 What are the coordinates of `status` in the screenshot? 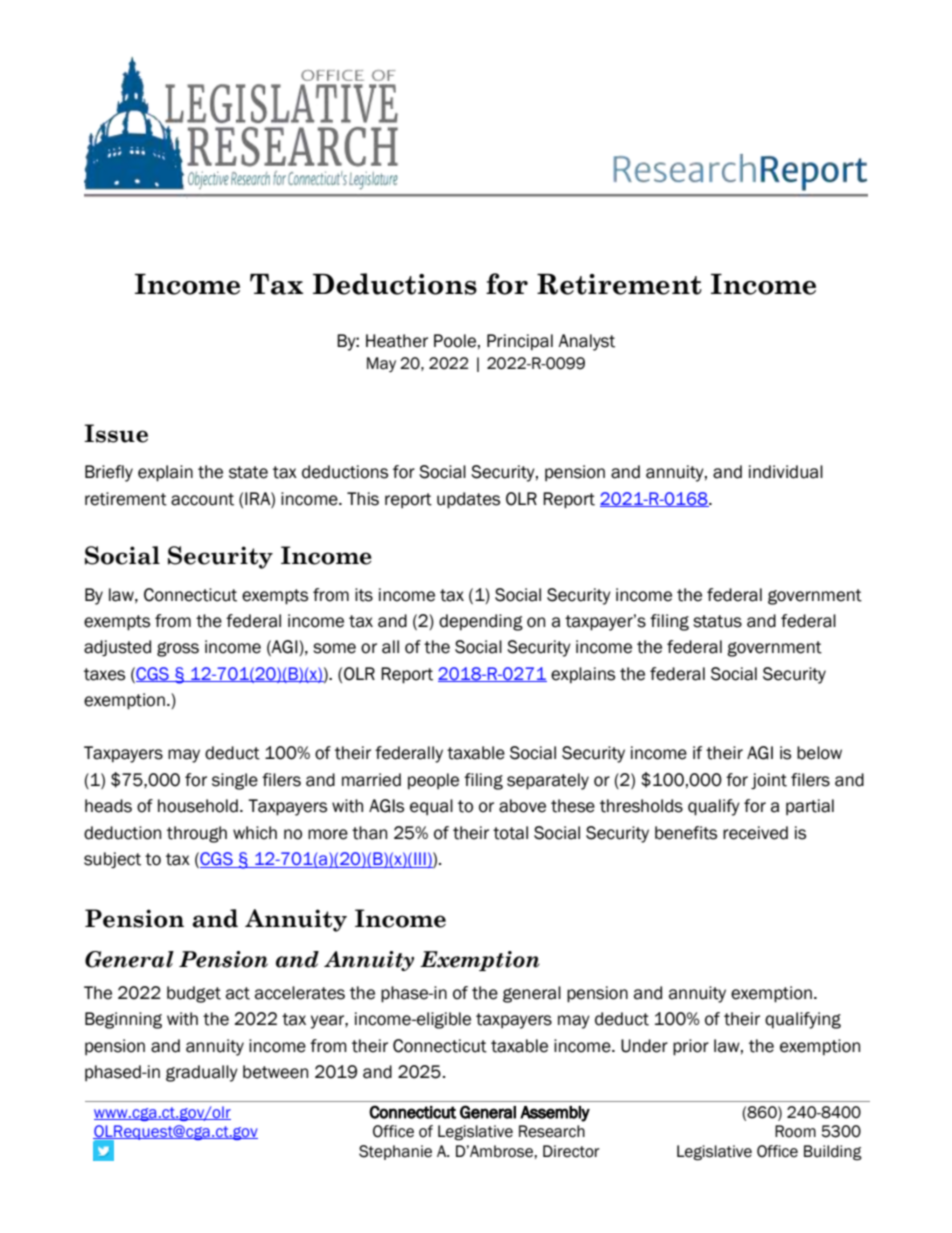 It's located at (717, 621).
